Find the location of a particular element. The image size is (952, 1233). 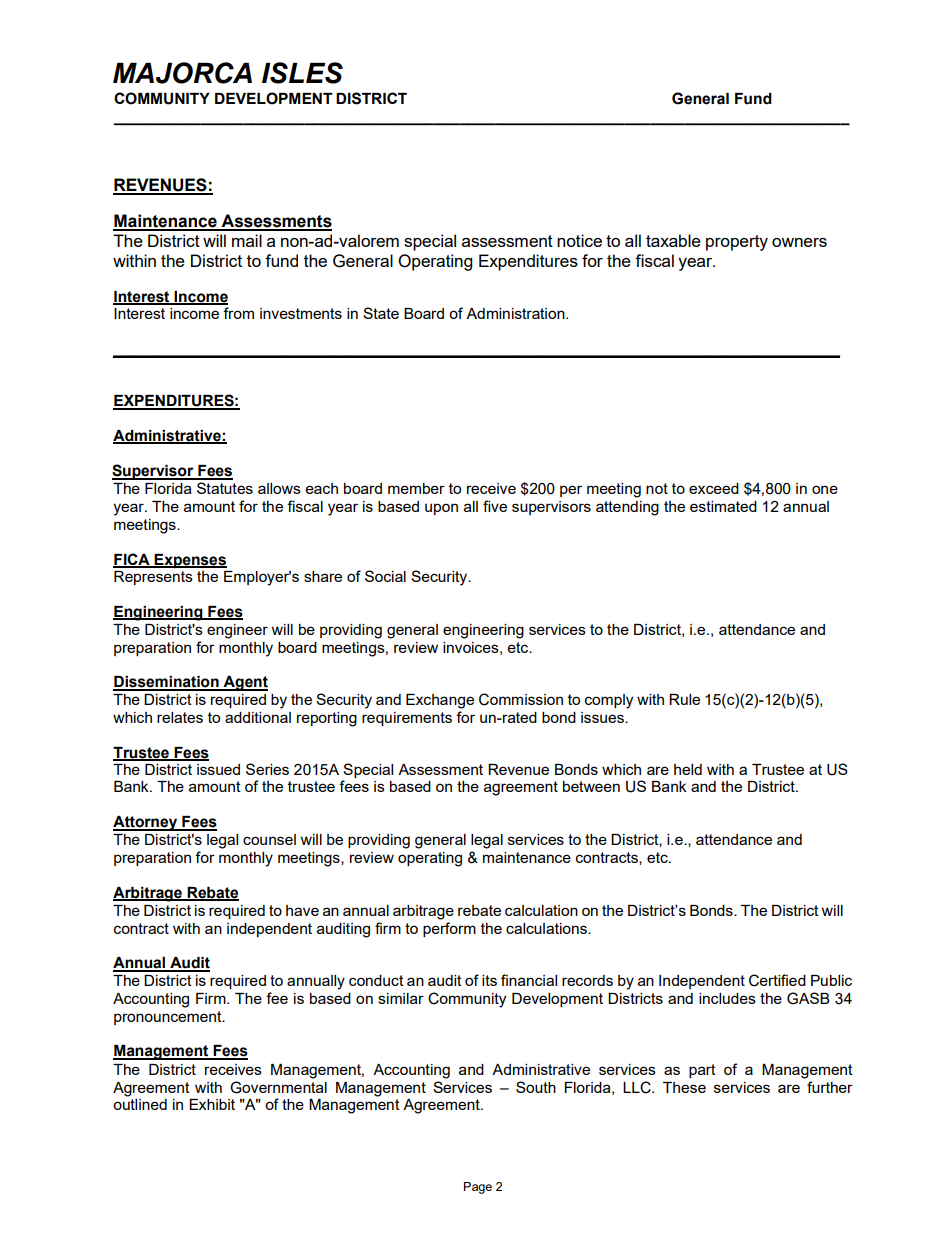

Page is located at coordinates (478, 1188).
